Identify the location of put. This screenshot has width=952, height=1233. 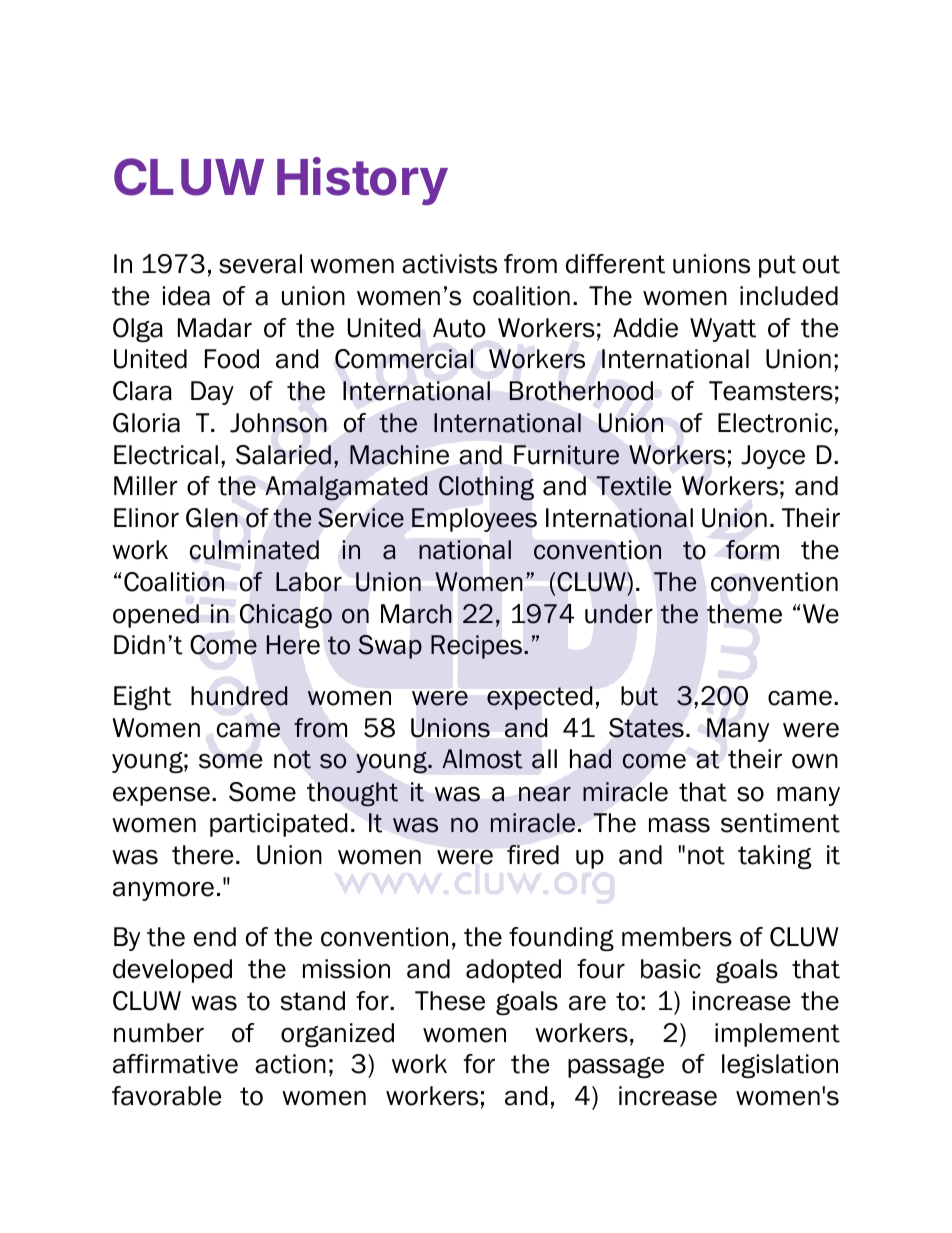
(777, 266).
